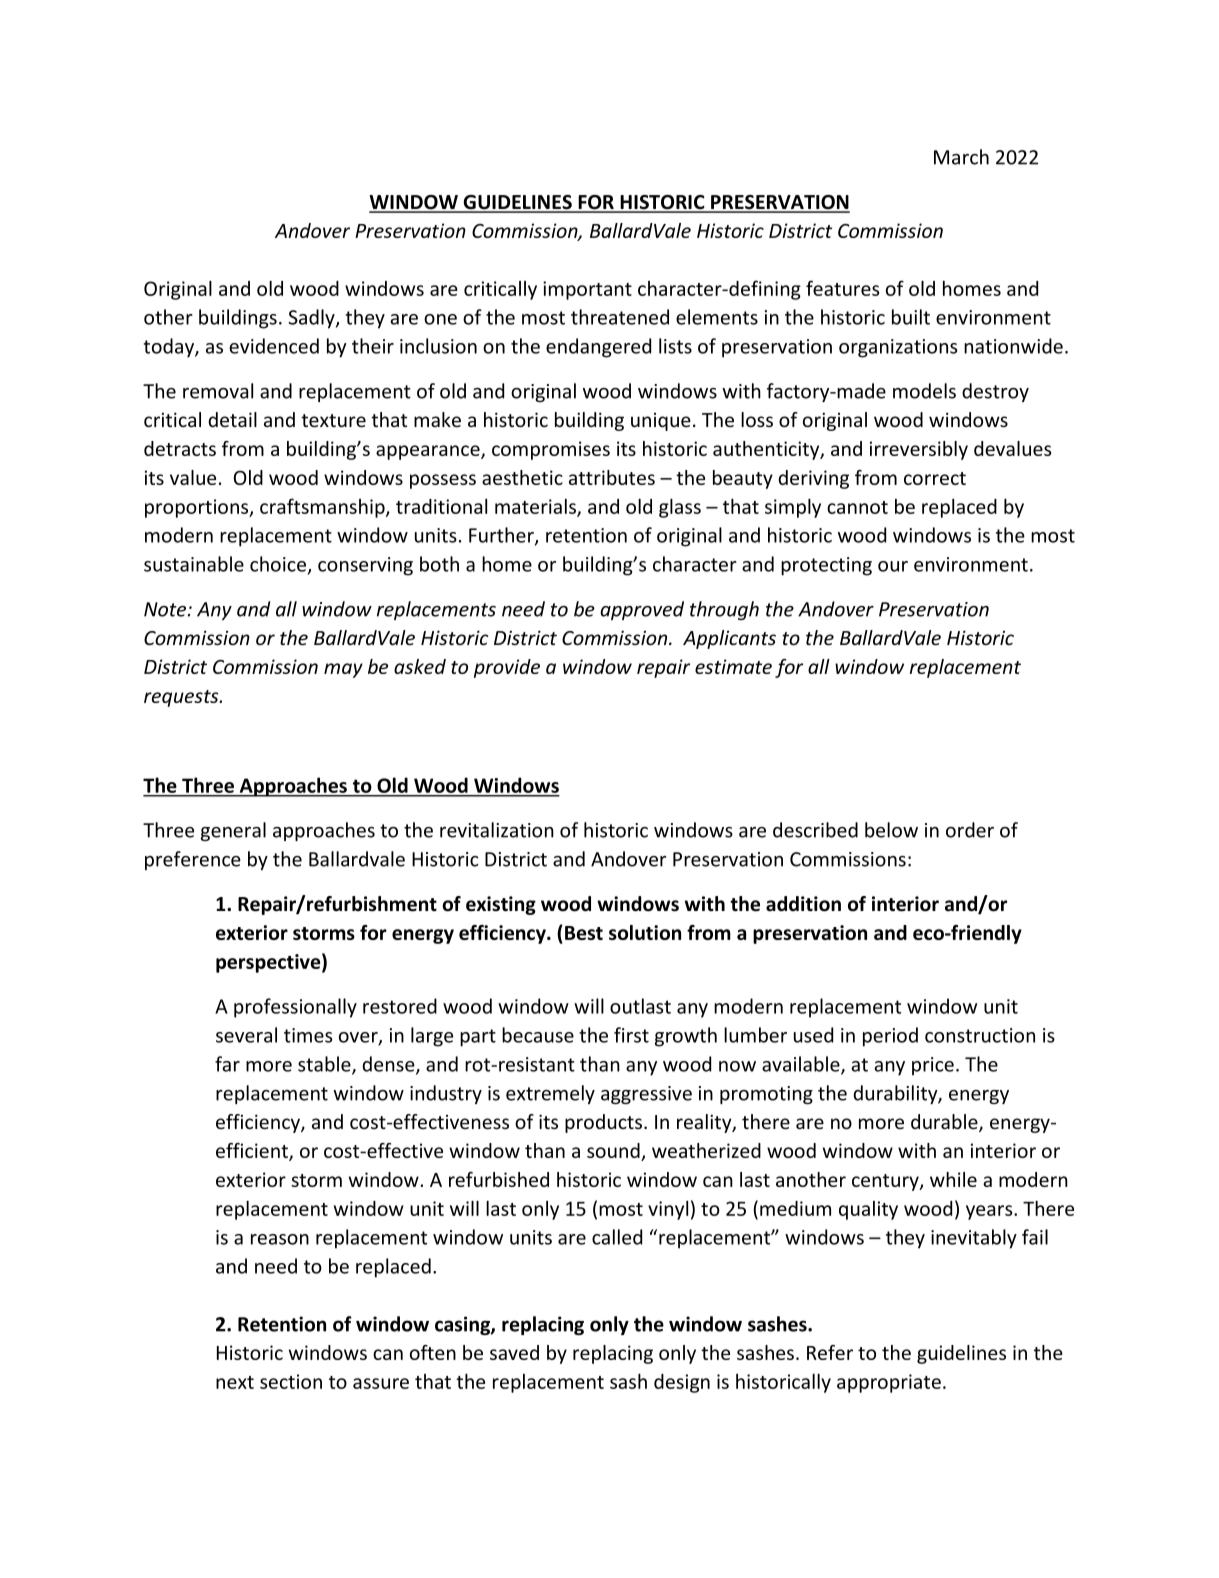 This screenshot has height=1578, width=1219. Describe the element at coordinates (587, 290) in the screenshot. I see `important` at that location.
